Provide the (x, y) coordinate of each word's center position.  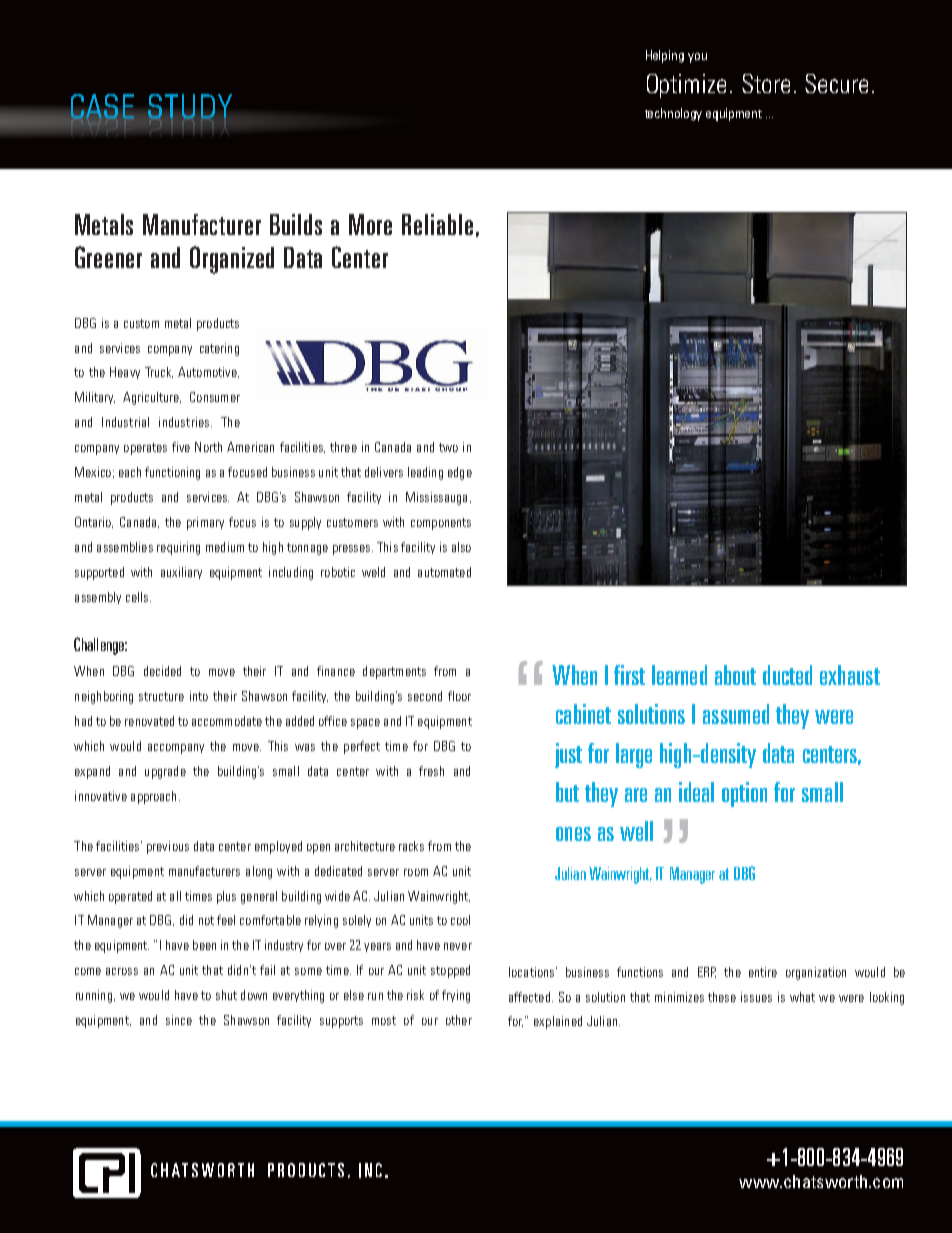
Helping (665, 56)
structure (161, 696)
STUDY (190, 107)
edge (460, 473)
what (802, 997)
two (448, 447)
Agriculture (152, 398)
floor (459, 696)
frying (456, 996)
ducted (787, 675)
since (179, 1020)
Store (766, 83)
